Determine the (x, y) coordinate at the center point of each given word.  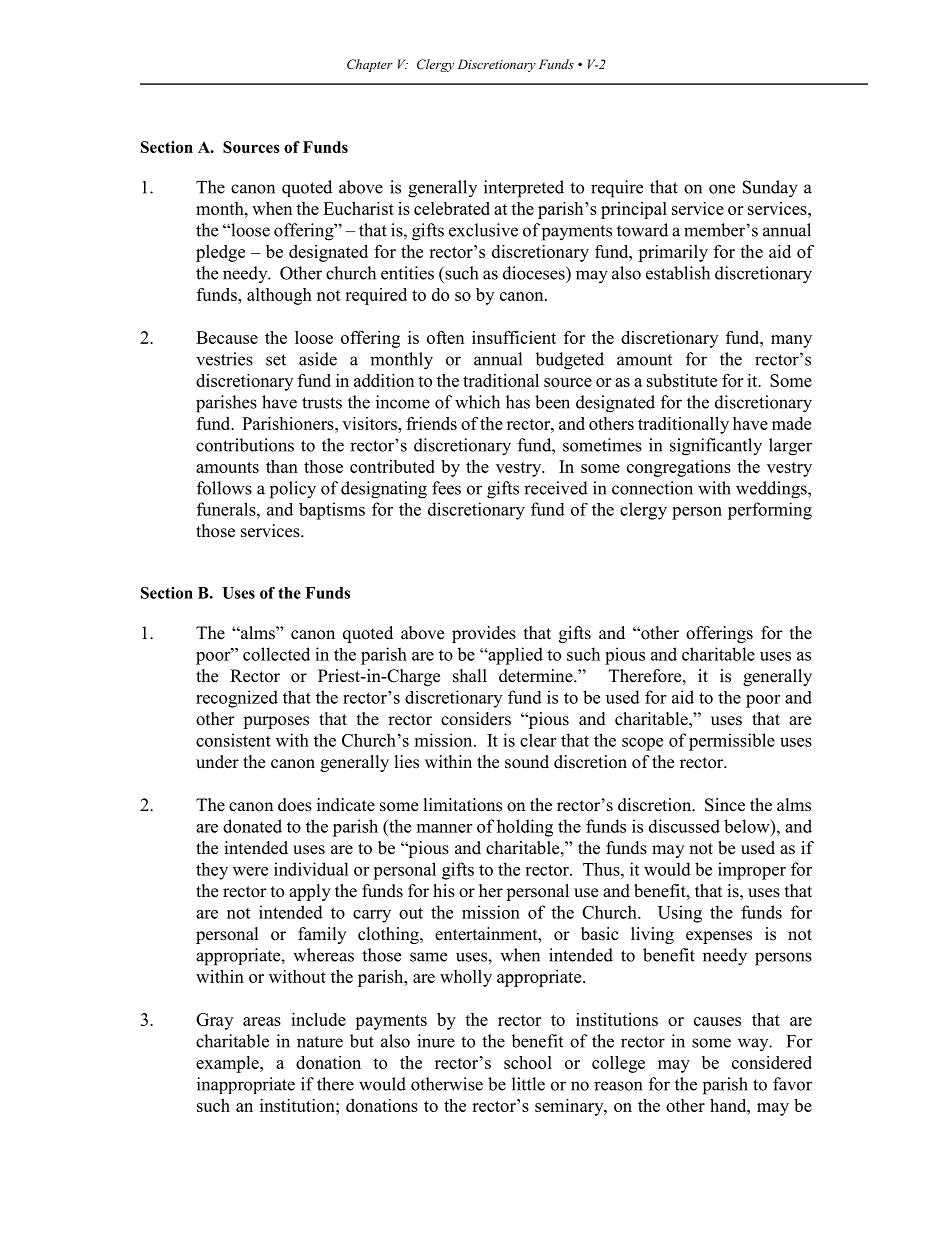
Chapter (370, 65)
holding (525, 828)
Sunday (770, 189)
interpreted (524, 189)
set (276, 360)
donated (252, 826)
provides (484, 634)
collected (276, 654)
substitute (682, 380)
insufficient (514, 337)
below (748, 826)
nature (320, 1042)
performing (770, 511)
